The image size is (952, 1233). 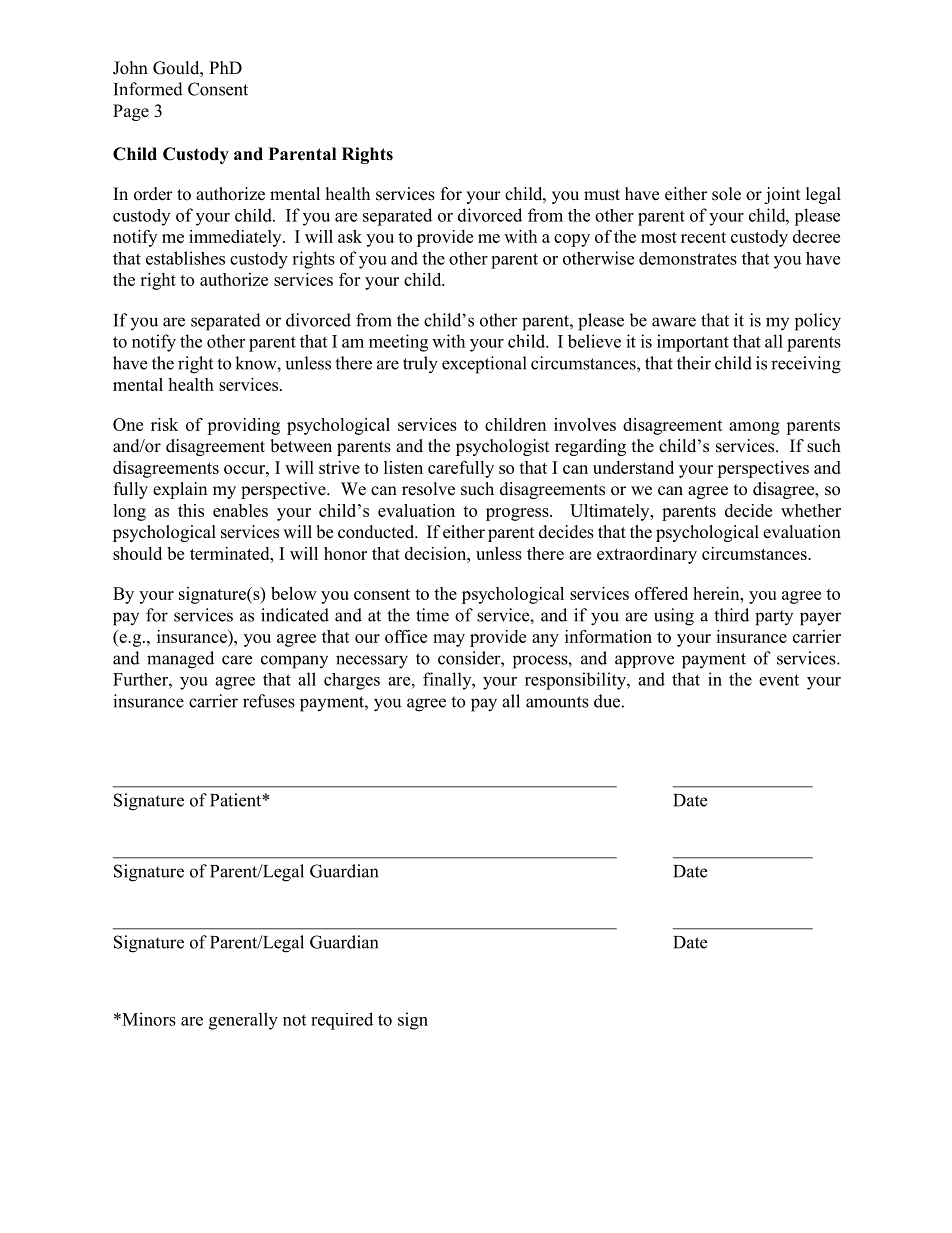 I want to click on generally, so click(x=243, y=1021).
